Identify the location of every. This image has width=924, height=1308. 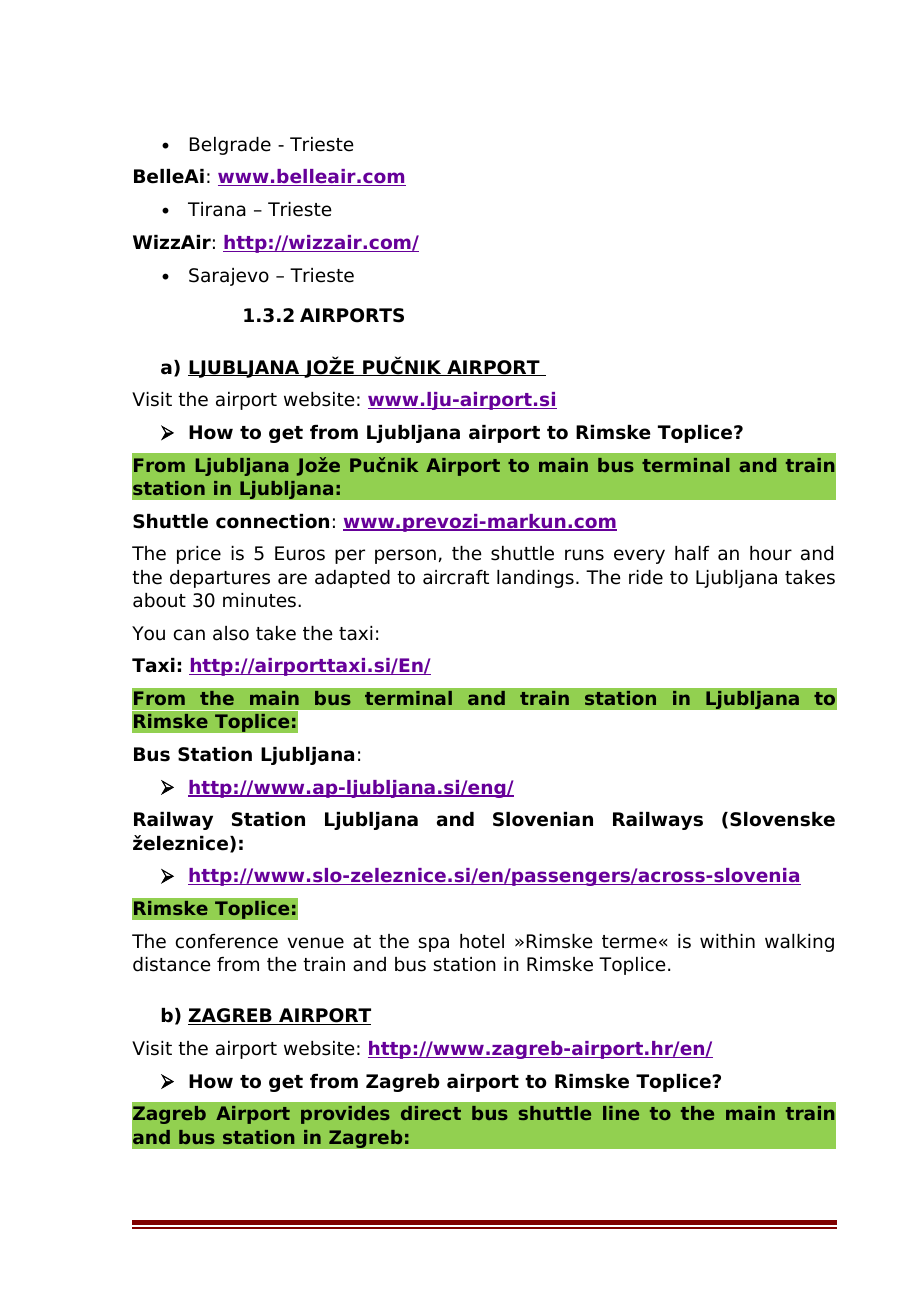
(639, 556).
